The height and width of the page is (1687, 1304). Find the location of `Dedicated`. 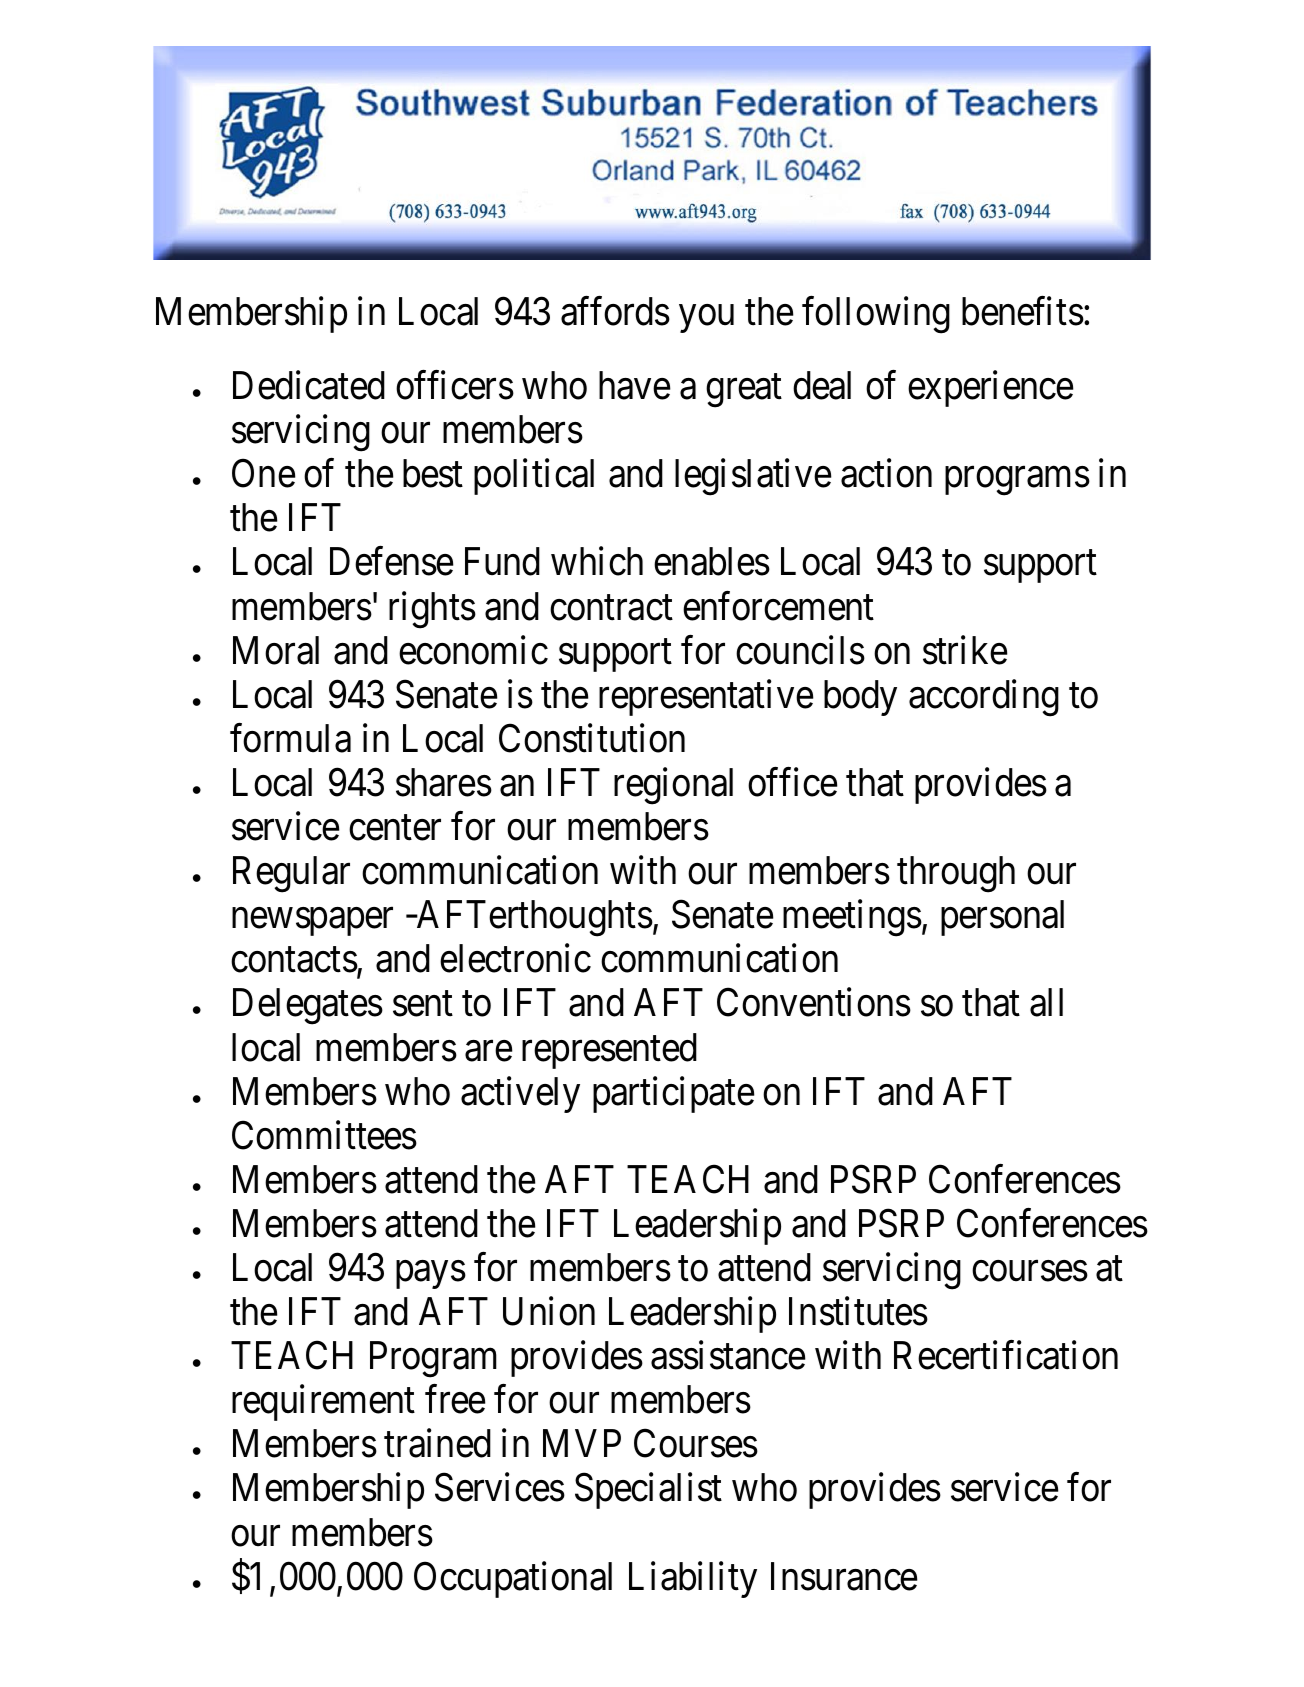

Dedicated is located at coordinates (309, 385).
